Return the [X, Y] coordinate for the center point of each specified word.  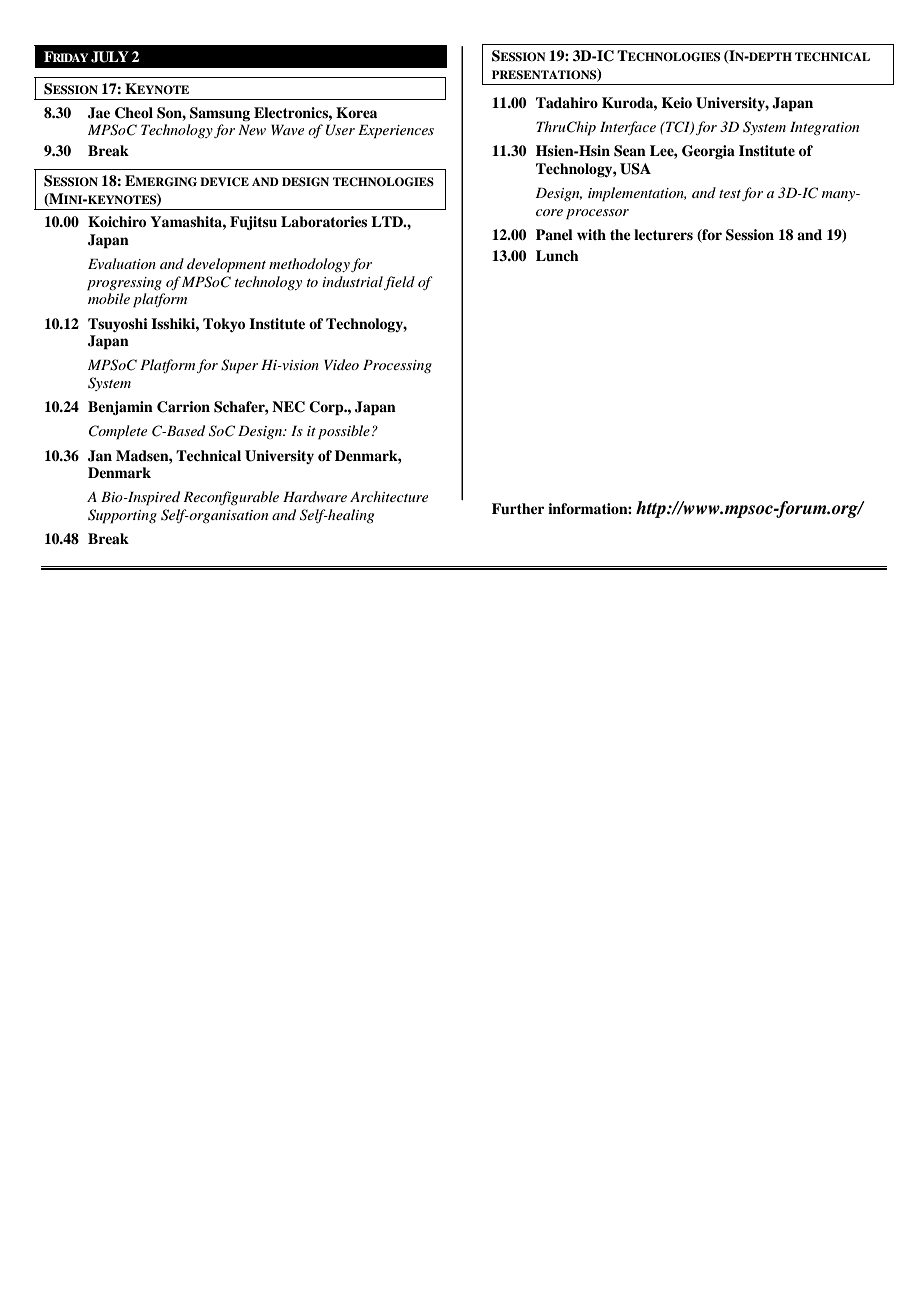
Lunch [557, 255]
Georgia [708, 152]
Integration [824, 128]
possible [344, 432]
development [226, 265]
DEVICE [224, 182]
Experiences [396, 131]
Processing [397, 366]
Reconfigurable [231, 498]
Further [518, 508]
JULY [110, 57]
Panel [554, 234]
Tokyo [224, 325]
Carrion [183, 407]
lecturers [663, 234]
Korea [356, 112]
